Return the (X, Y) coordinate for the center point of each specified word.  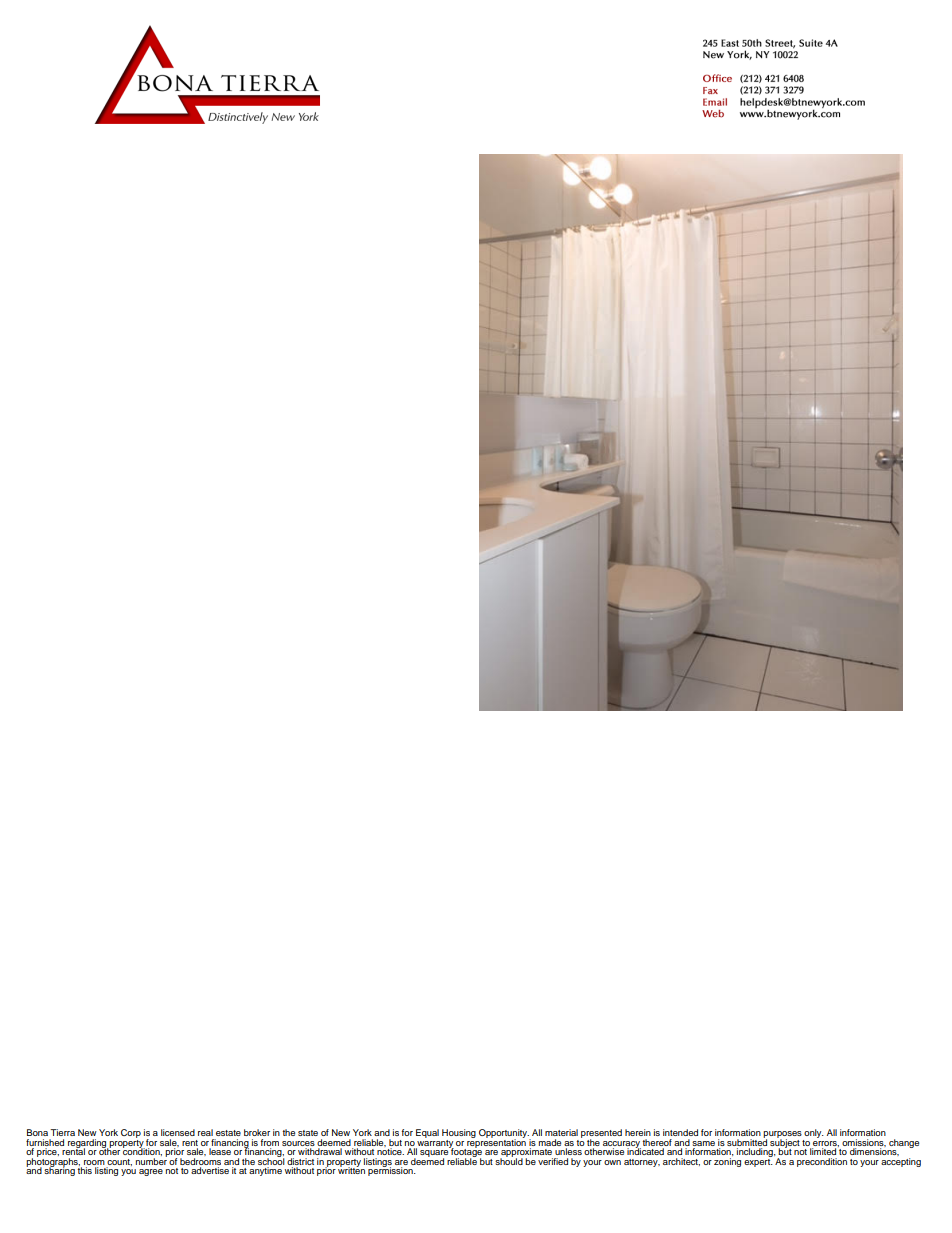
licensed (178, 1132)
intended (680, 1132)
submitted (747, 1141)
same (703, 1143)
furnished (45, 1142)
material (561, 1132)
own (612, 1162)
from (269, 1142)
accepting (901, 1161)
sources (298, 1143)
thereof (657, 1142)
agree (151, 1172)
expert (758, 1161)
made (550, 1142)
